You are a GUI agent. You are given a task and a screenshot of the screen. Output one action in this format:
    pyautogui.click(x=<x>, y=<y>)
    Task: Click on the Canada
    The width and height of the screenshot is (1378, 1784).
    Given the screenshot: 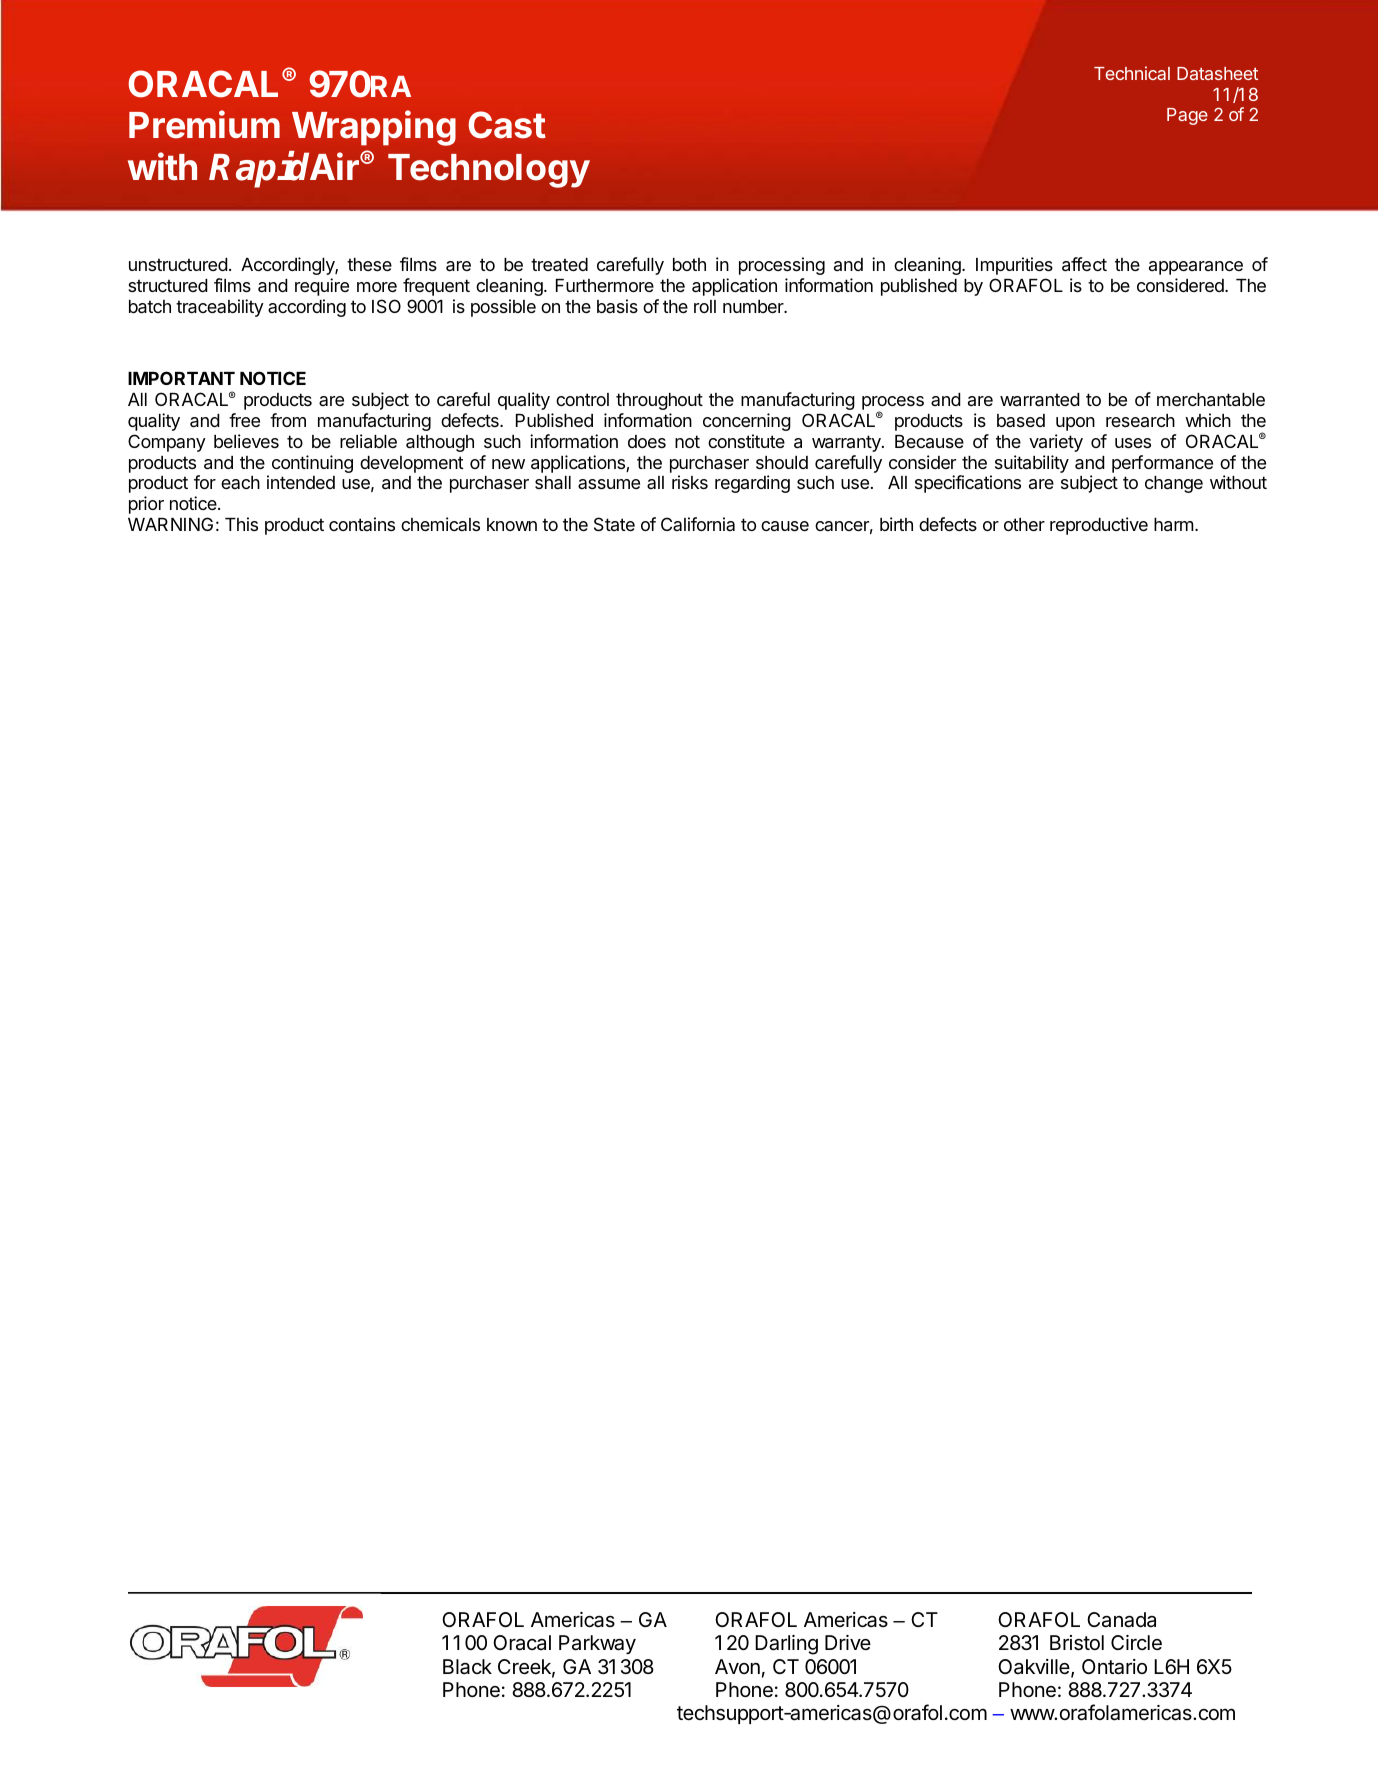 What is the action you would take?
    pyautogui.click(x=1121, y=1620)
